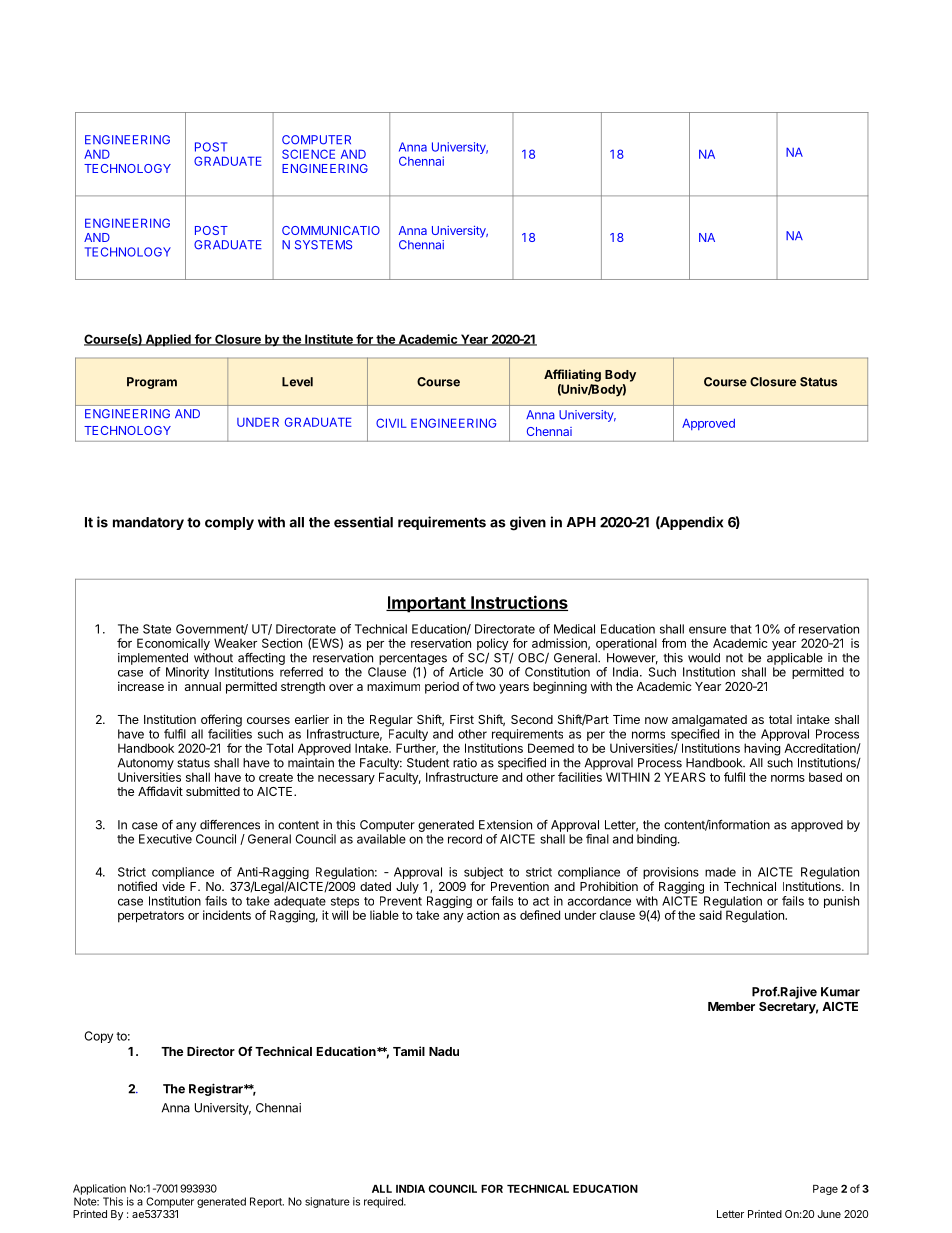 The image size is (952, 1233). What do you see at coordinates (157, 629) in the image?
I see `State` at bounding box center [157, 629].
